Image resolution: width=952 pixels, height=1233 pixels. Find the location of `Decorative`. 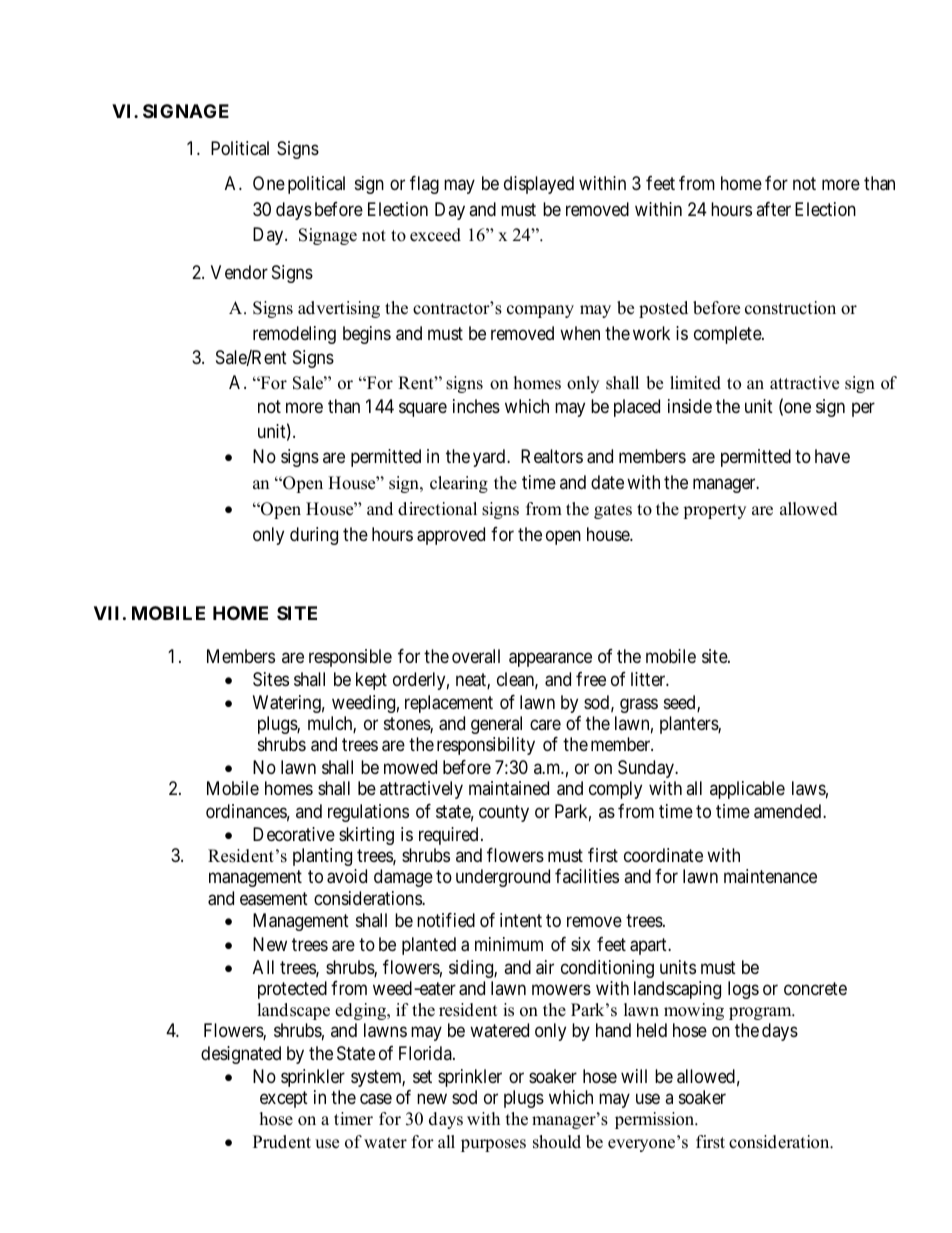

Decorative is located at coordinates (294, 834).
